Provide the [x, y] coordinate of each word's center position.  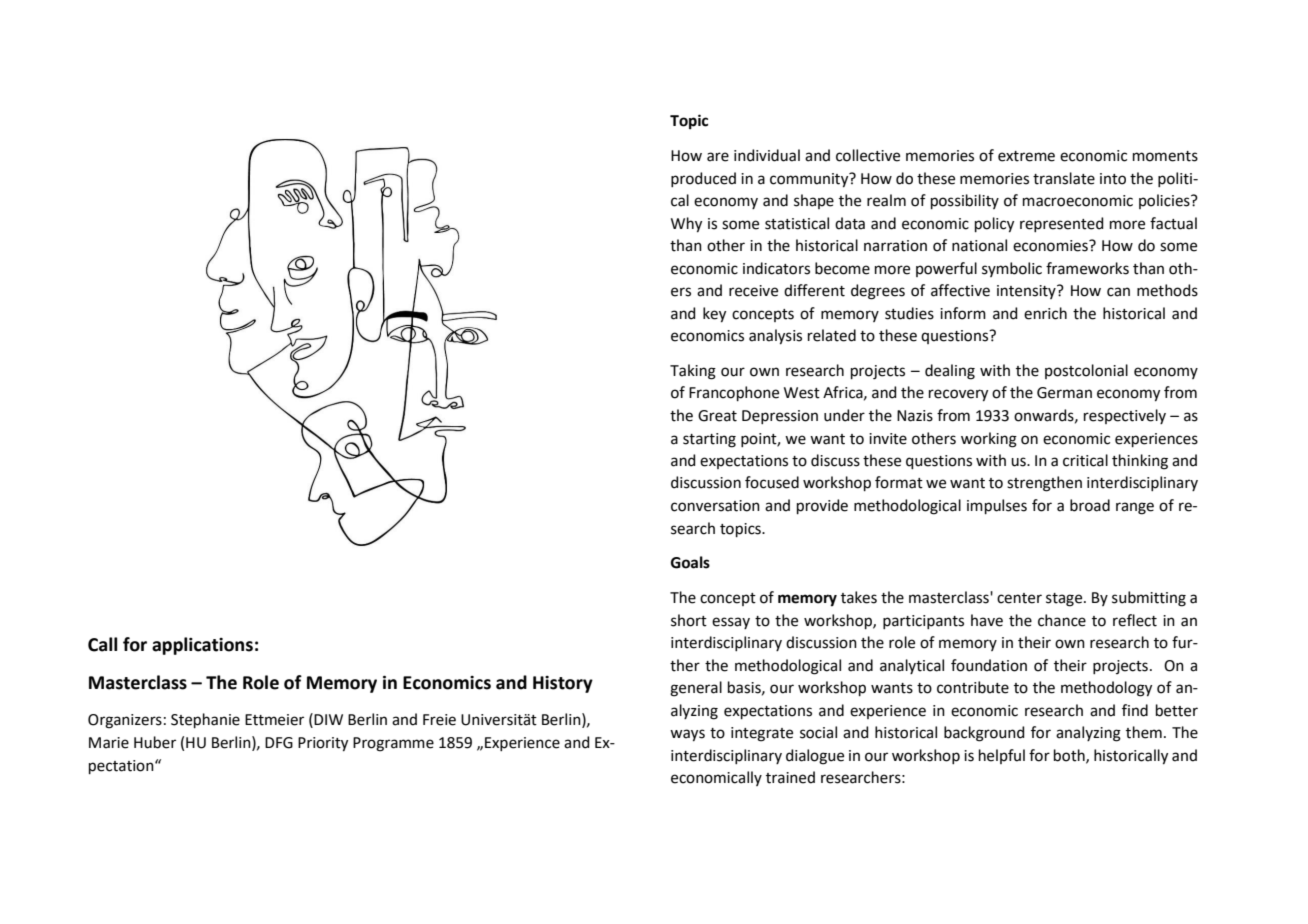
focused [772, 482]
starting [709, 440]
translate [1064, 178]
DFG [279, 743]
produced [703, 179]
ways [687, 735]
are [718, 157]
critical [1085, 460]
